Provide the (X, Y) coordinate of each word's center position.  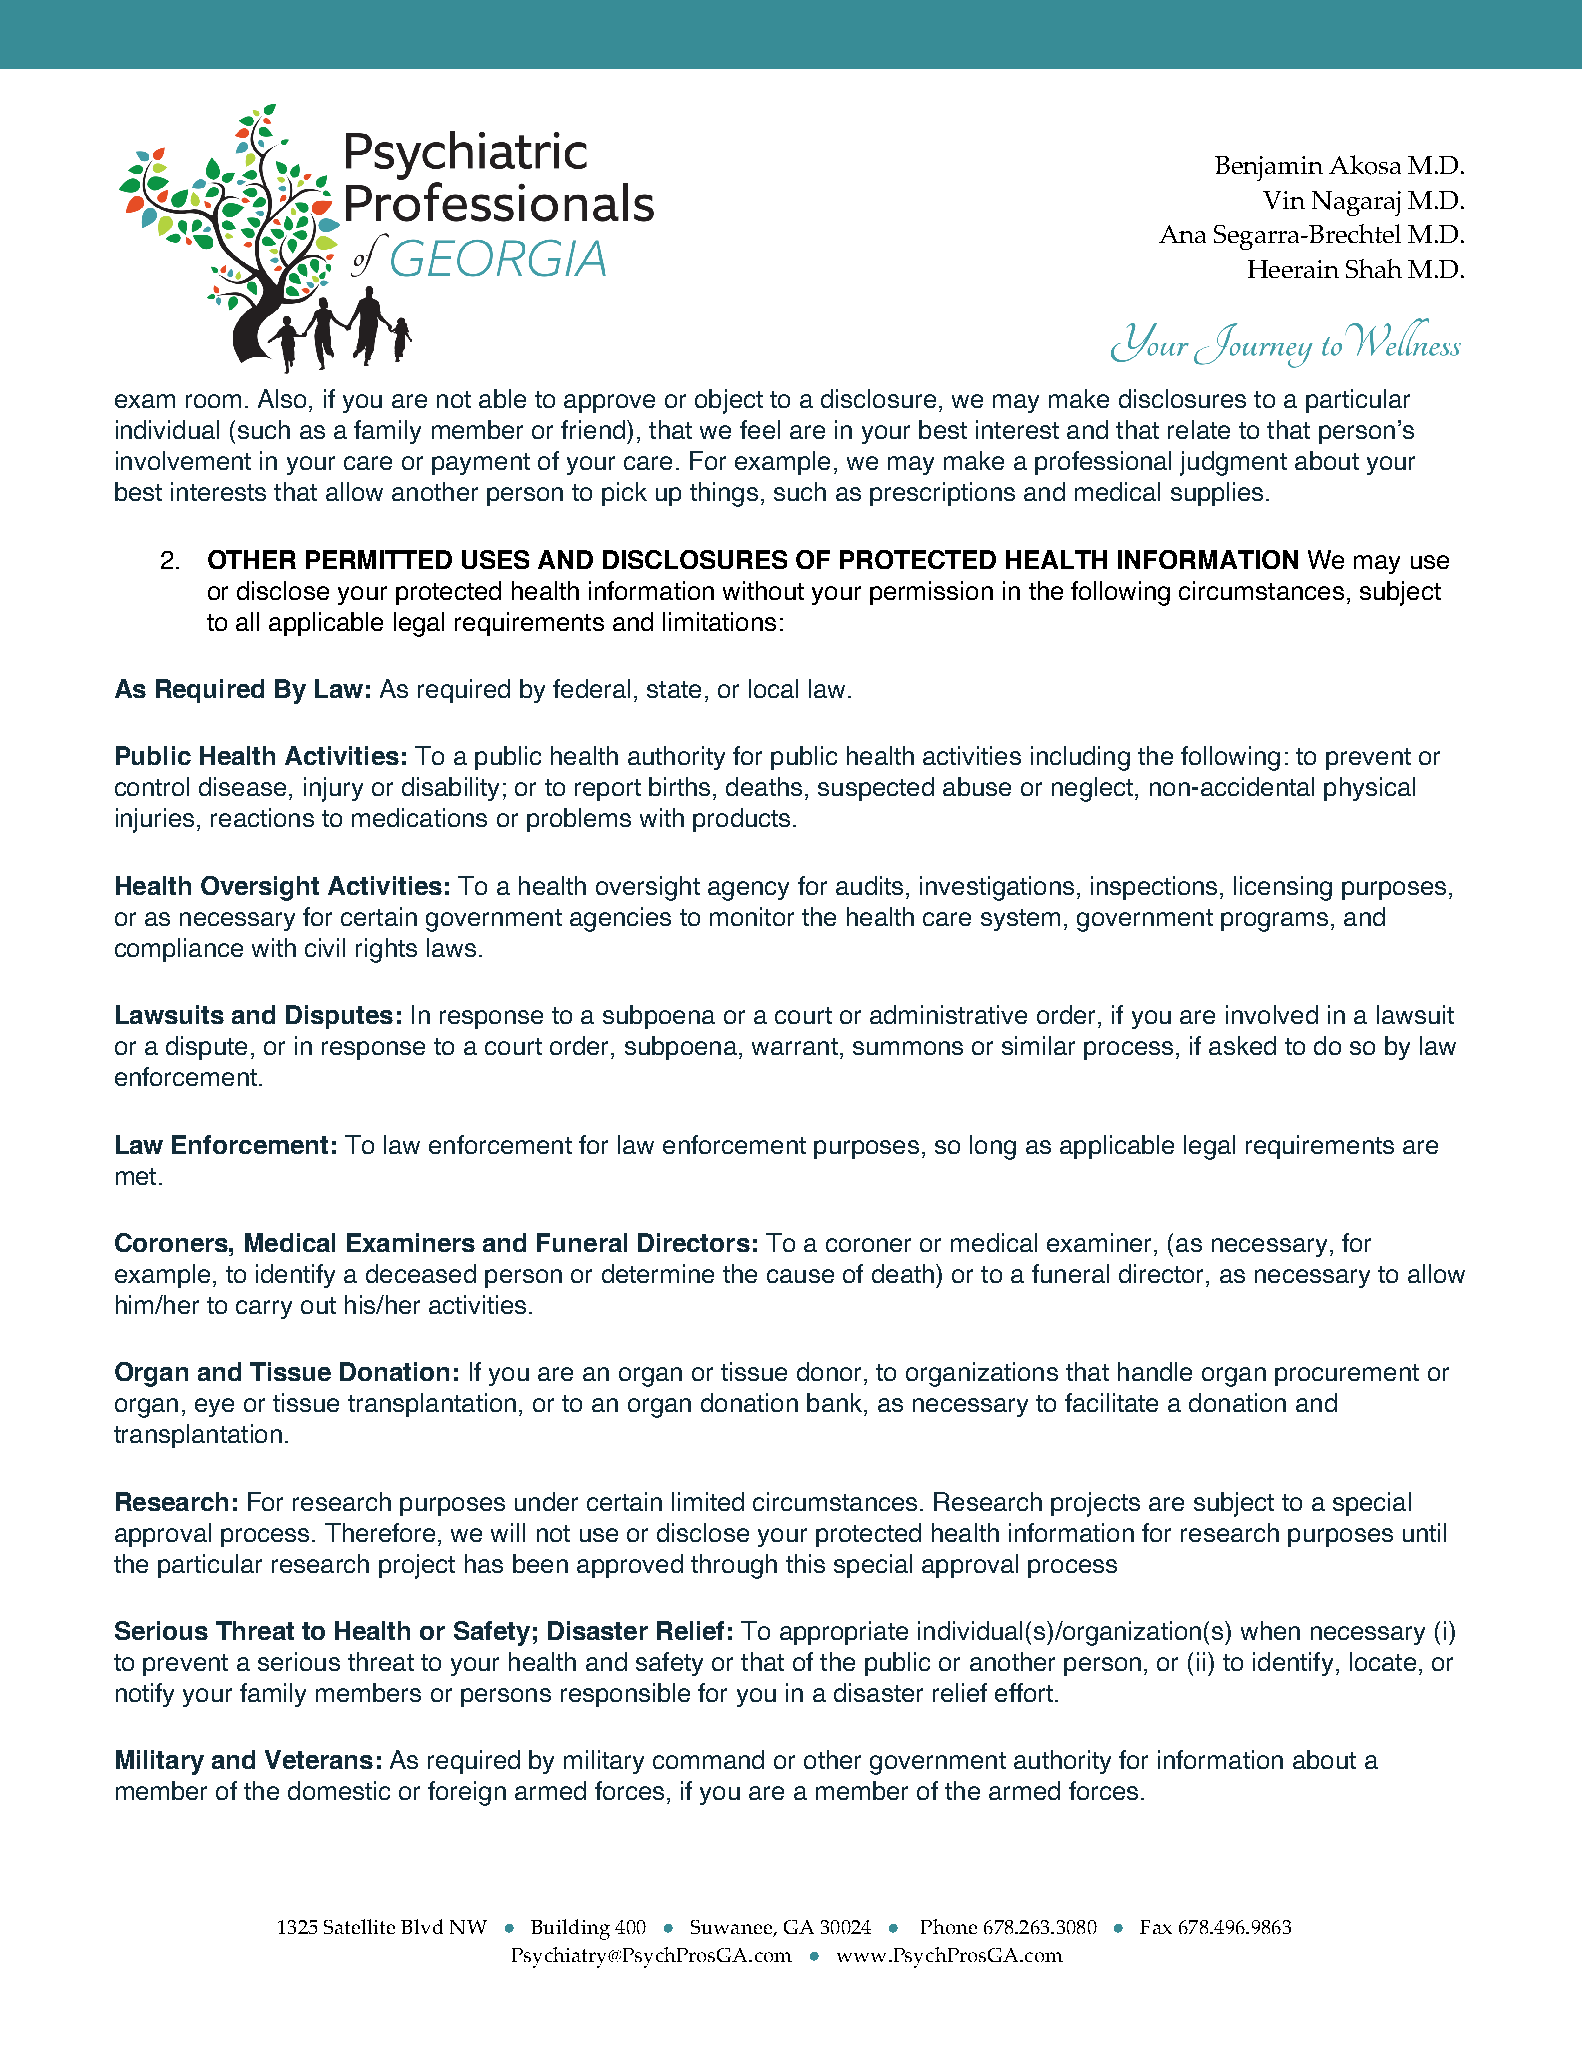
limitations (719, 621)
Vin (1284, 200)
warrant (795, 1046)
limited (708, 1501)
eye (214, 1407)
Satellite (359, 1926)
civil (325, 947)
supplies (1217, 494)
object (729, 401)
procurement (1347, 1375)
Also (282, 398)
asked (1242, 1045)
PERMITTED (379, 559)
